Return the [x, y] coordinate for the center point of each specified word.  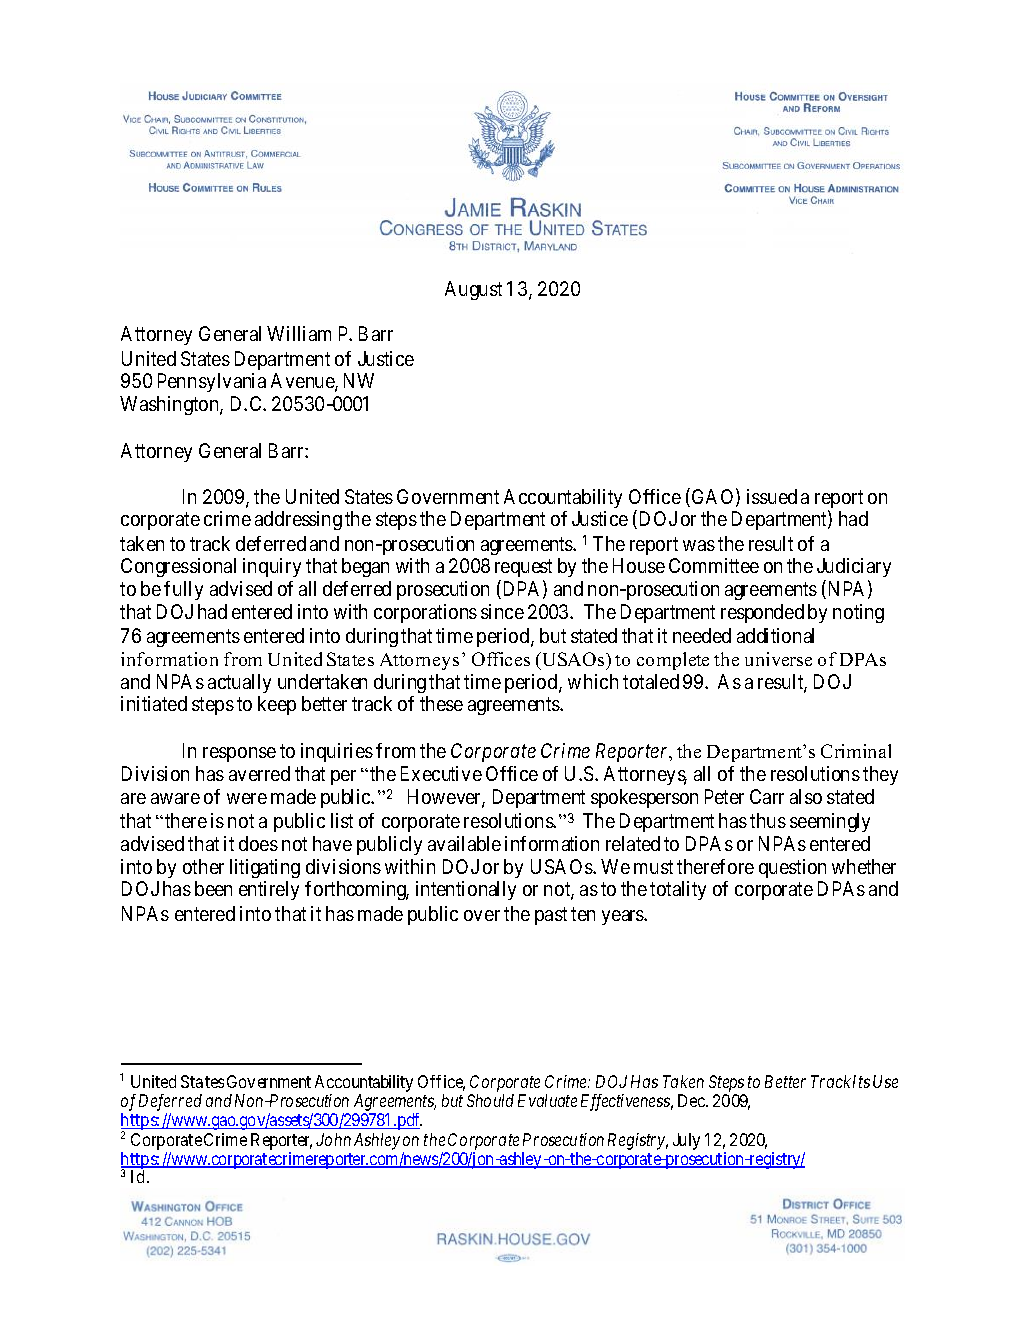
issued [772, 496]
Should [490, 1100]
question [792, 868]
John [333, 1139]
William [299, 333]
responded [762, 613]
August [473, 290]
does [258, 843]
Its [861, 1081]
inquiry [272, 567]
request [523, 570]
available [464, 843]
